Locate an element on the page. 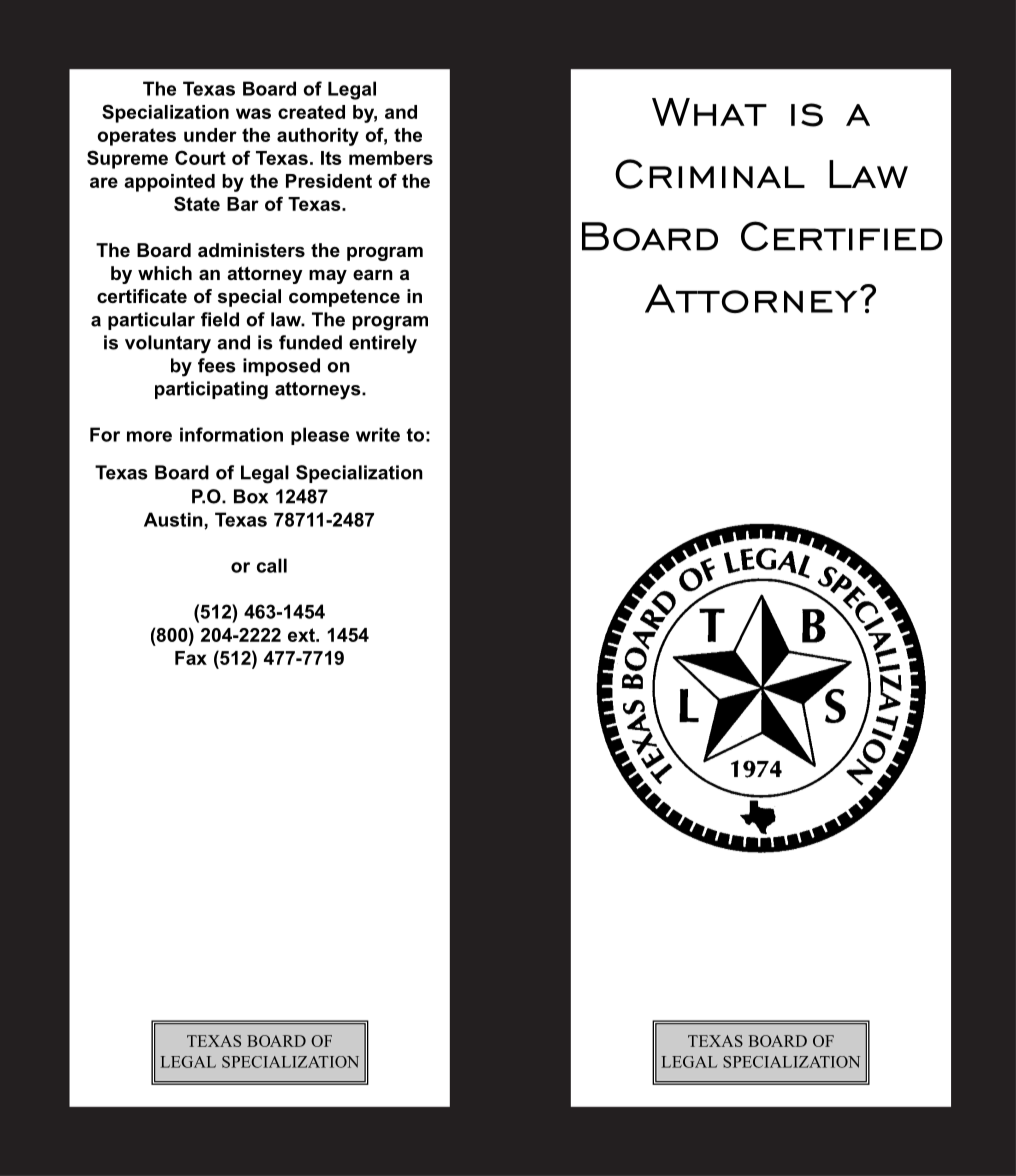 This image has height=1176, width=1016. Box is located at coordinates (251, 496).
